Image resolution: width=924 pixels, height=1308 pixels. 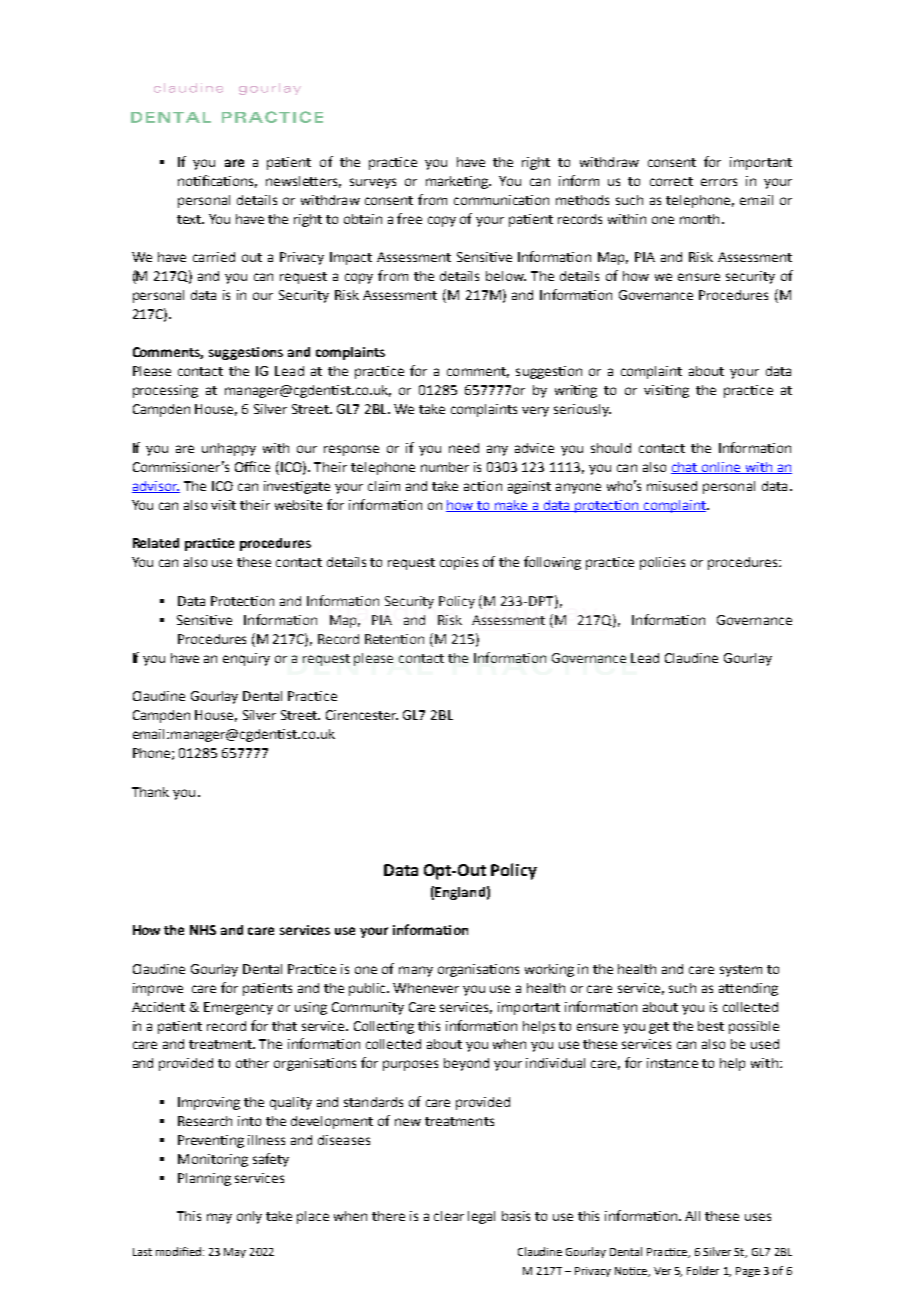 I want to click on marketing, so click(x=458, y=182).
